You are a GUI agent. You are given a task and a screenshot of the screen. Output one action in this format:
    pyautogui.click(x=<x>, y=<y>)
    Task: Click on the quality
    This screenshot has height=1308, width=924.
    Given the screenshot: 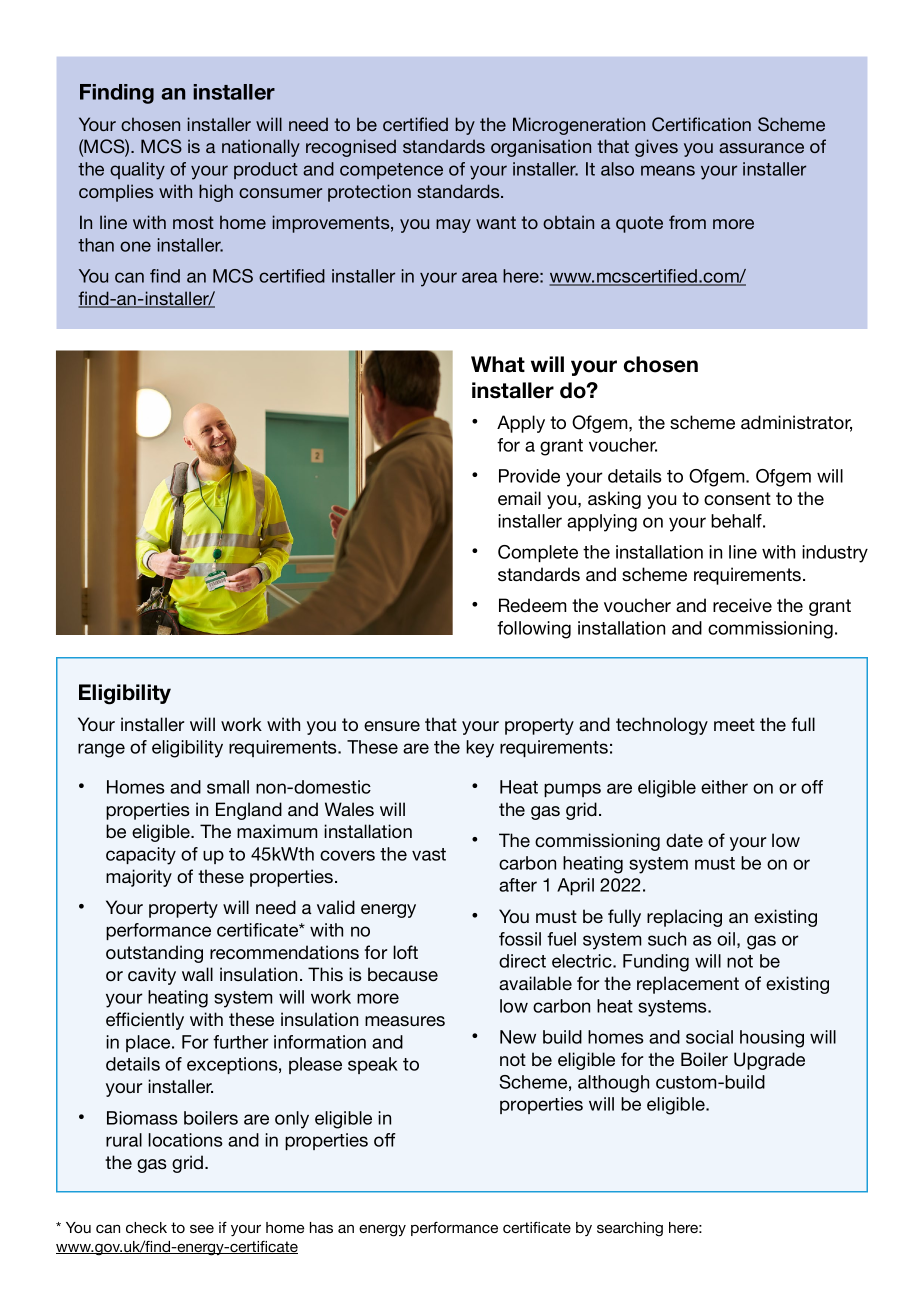 What is the action you would take?
    pyautogui.click(x=137, y=171)
